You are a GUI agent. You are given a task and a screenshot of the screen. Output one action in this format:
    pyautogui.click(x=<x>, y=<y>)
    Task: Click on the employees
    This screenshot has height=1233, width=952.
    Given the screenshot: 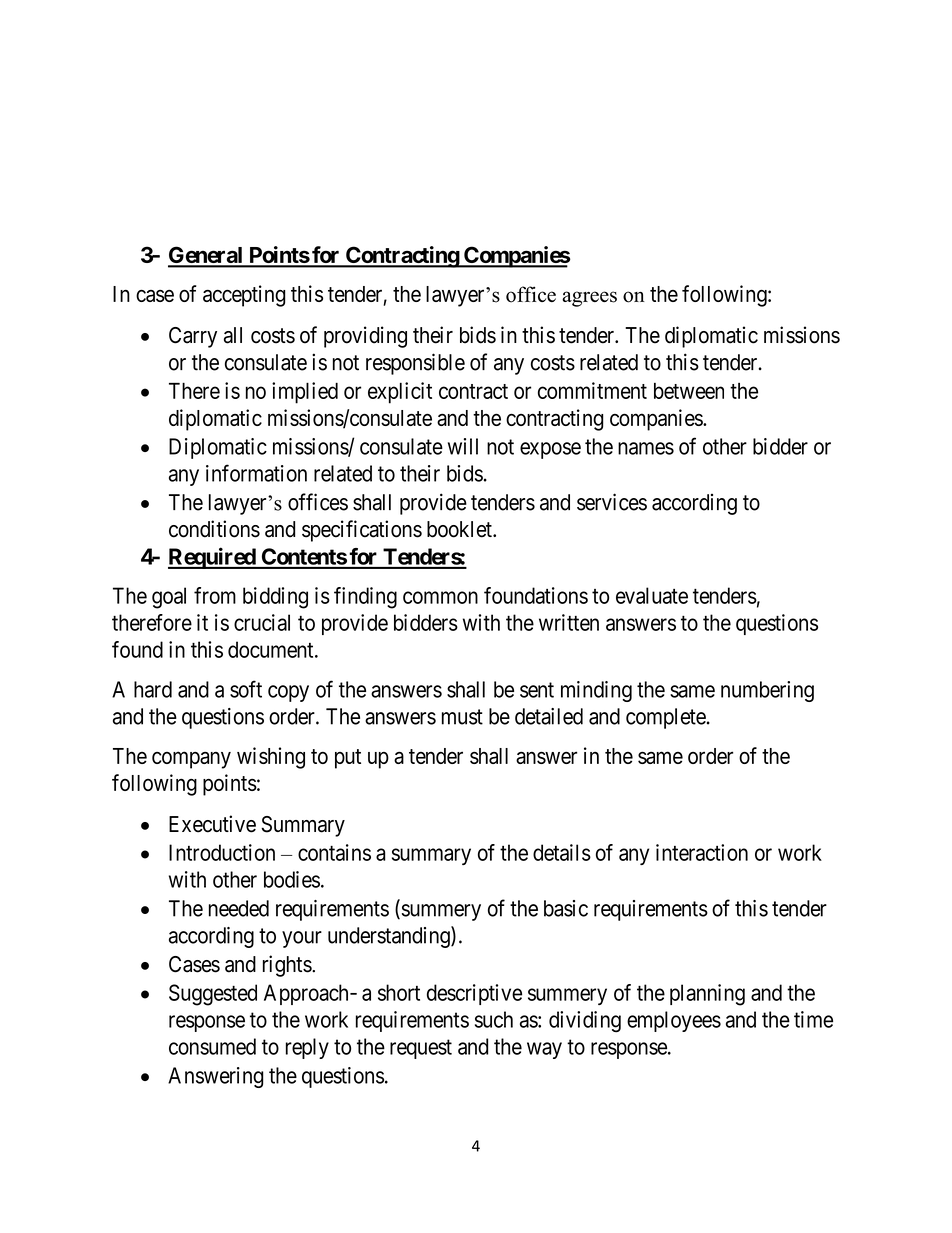 What is the action you would take?
    pyautogui.click(x=674, y=1021)
